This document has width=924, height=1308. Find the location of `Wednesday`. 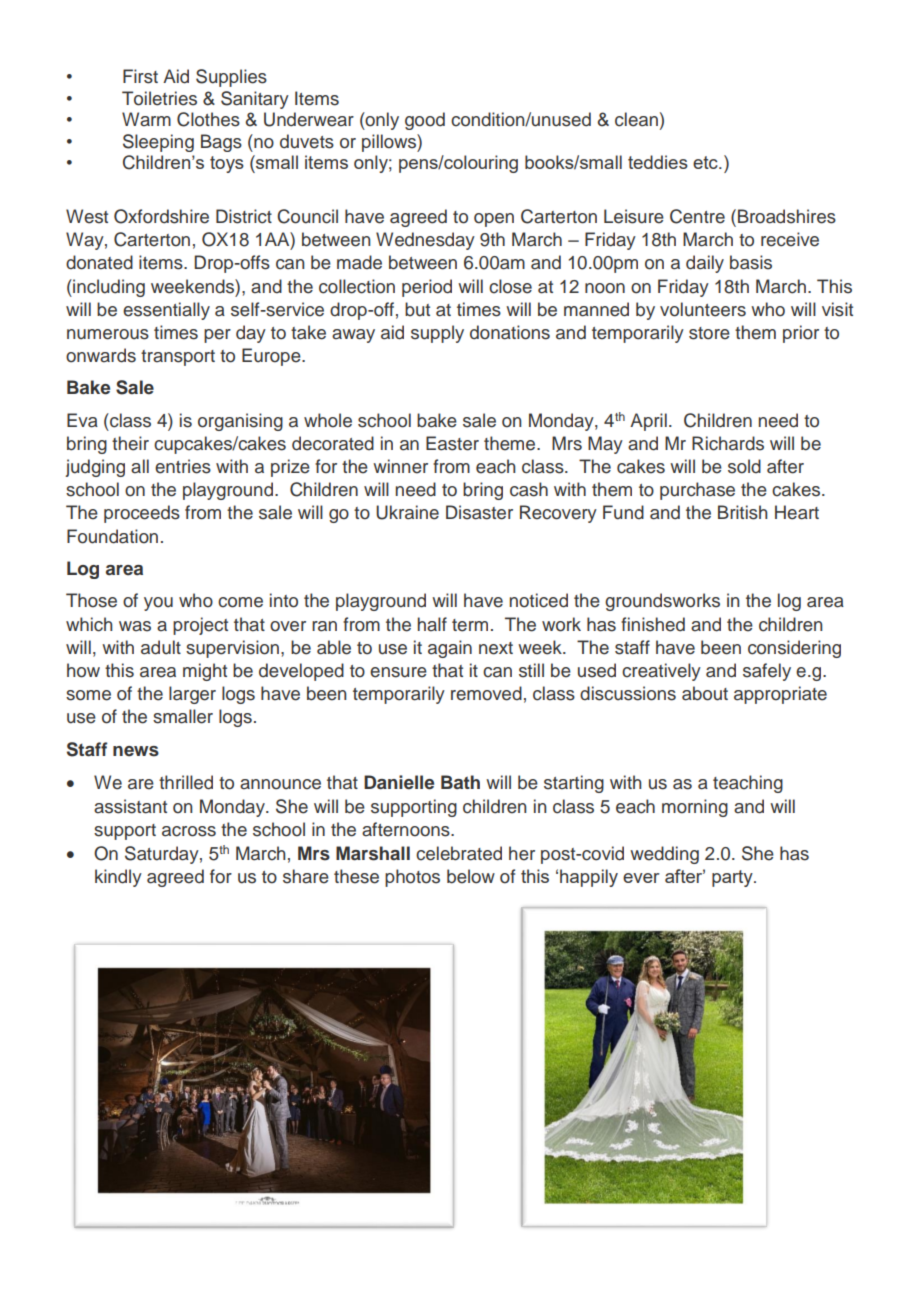

Wednesday is located at coordinates (425, 241).
